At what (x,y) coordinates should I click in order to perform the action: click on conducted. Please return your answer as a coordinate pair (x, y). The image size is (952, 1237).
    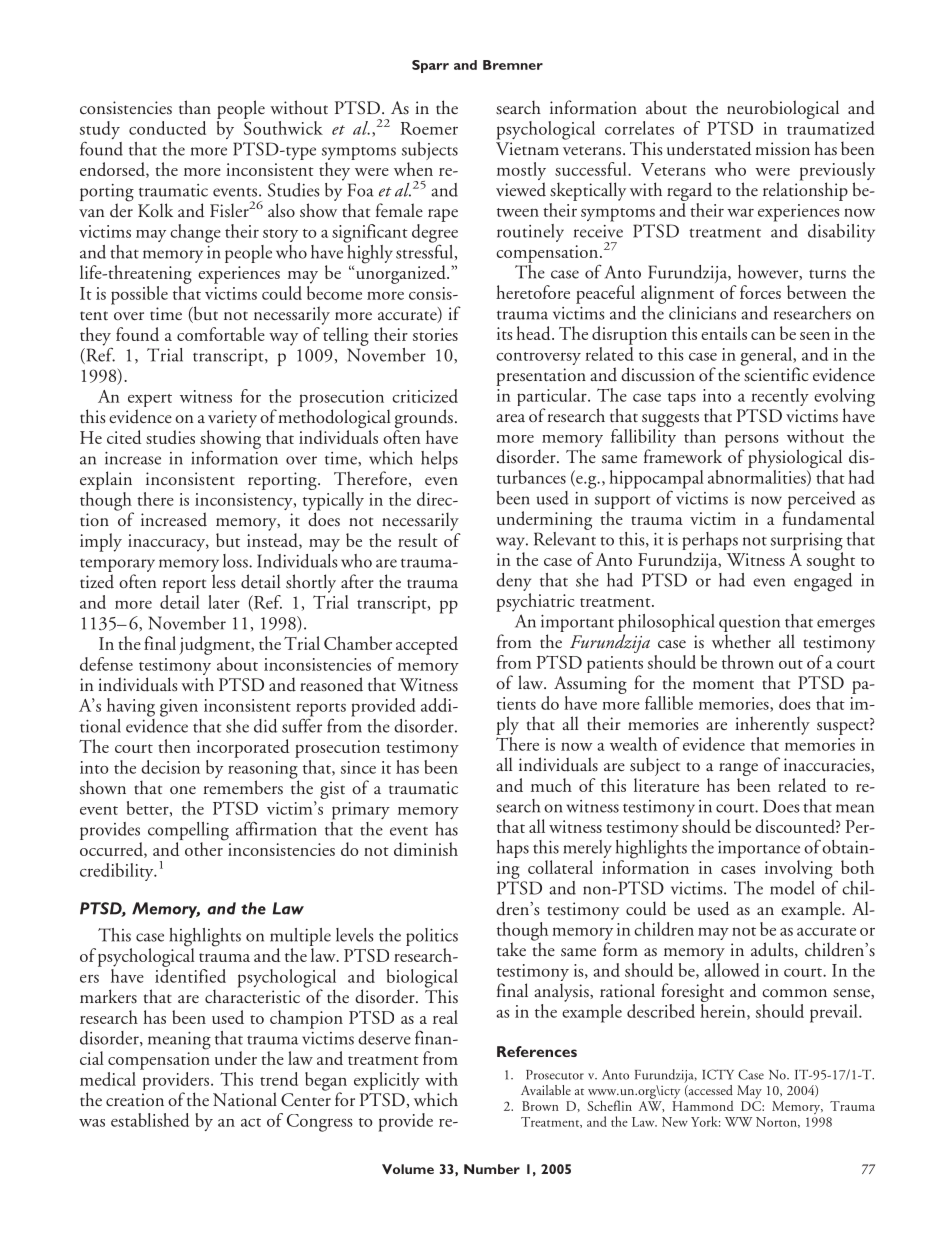
    Looking at the image, I should click on (167, 128).
